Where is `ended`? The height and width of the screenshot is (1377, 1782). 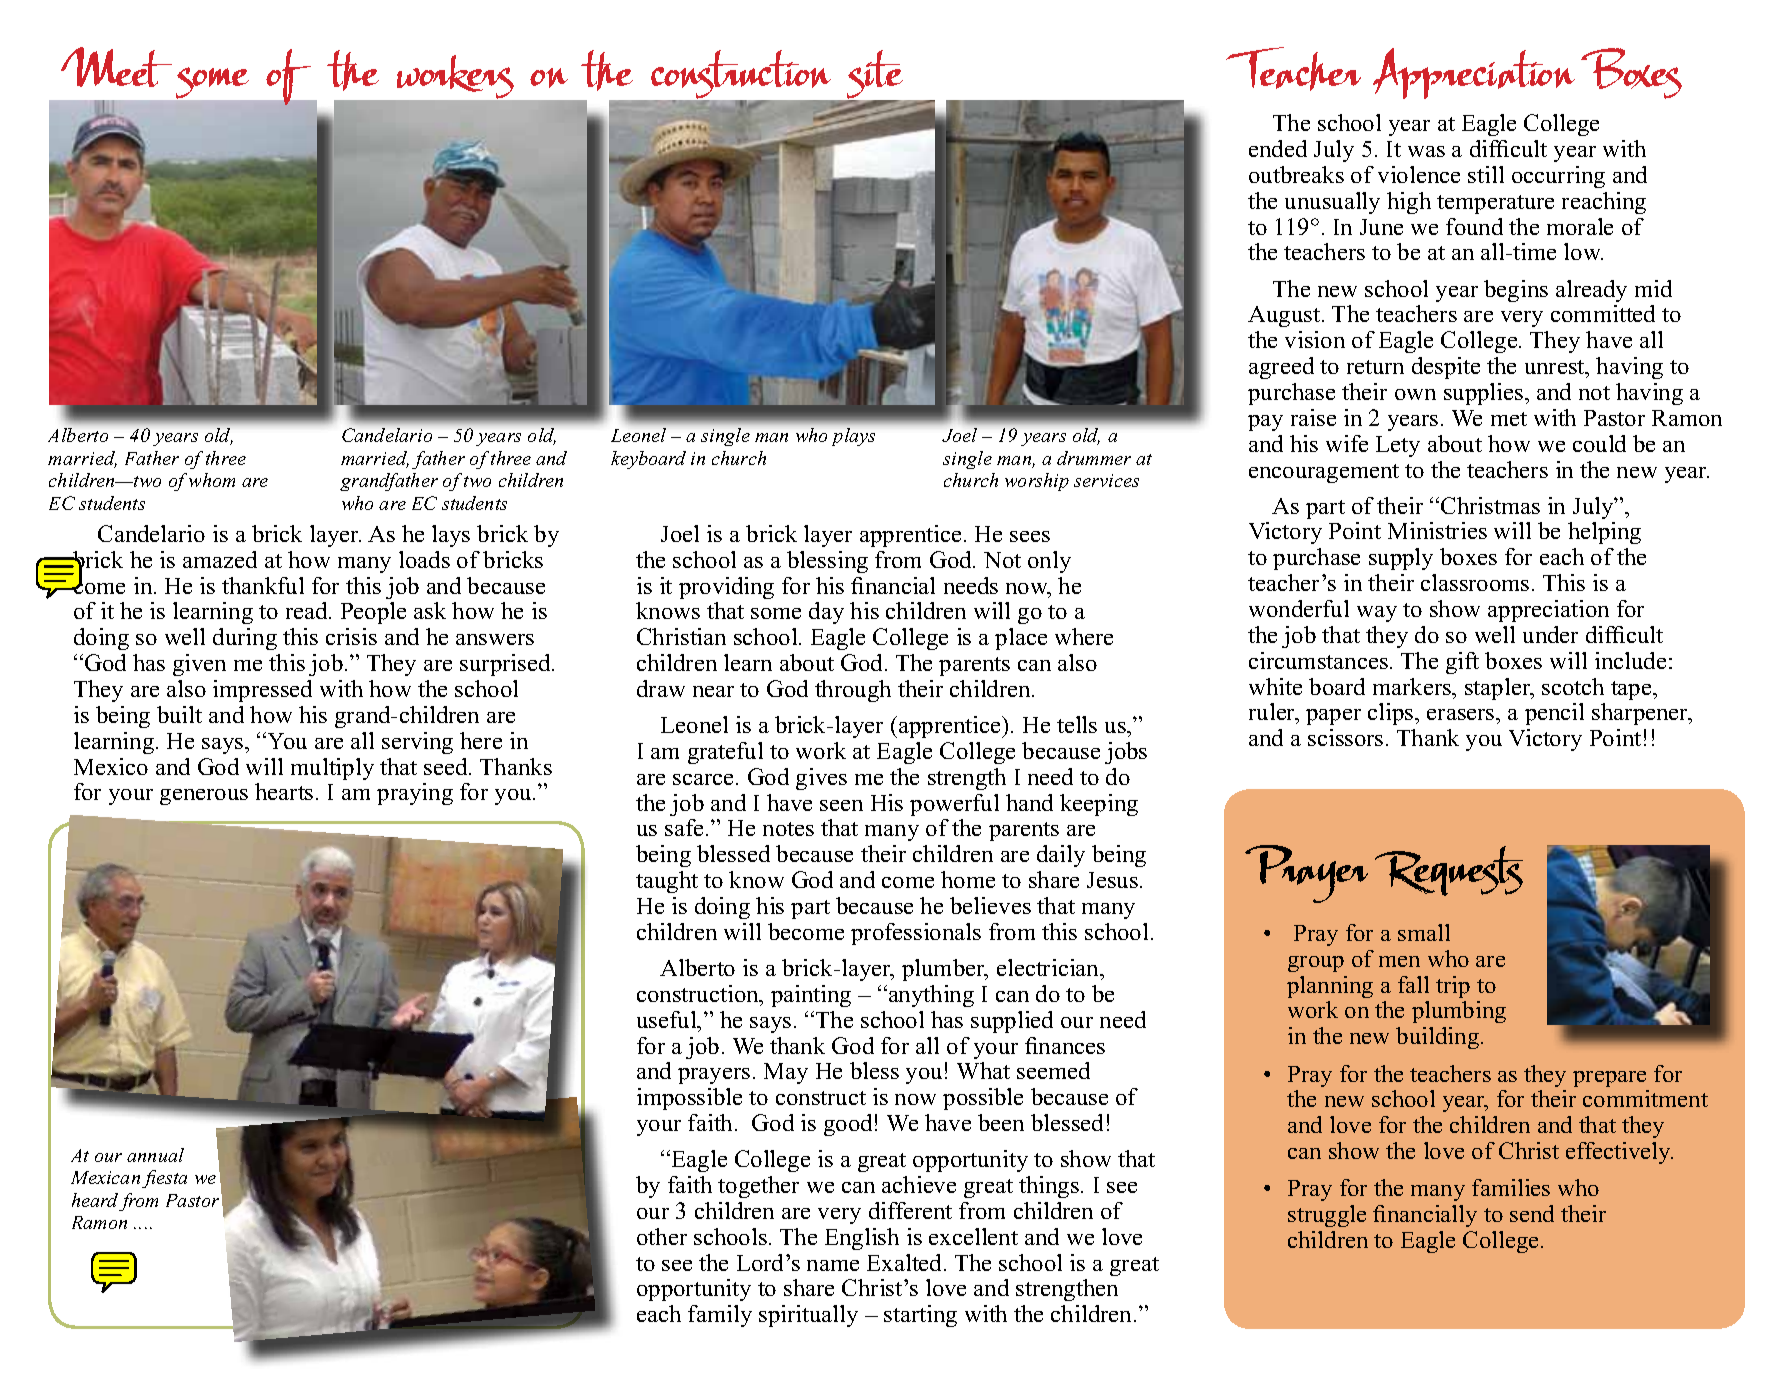
ended is located at coordinates (1278, 148).
